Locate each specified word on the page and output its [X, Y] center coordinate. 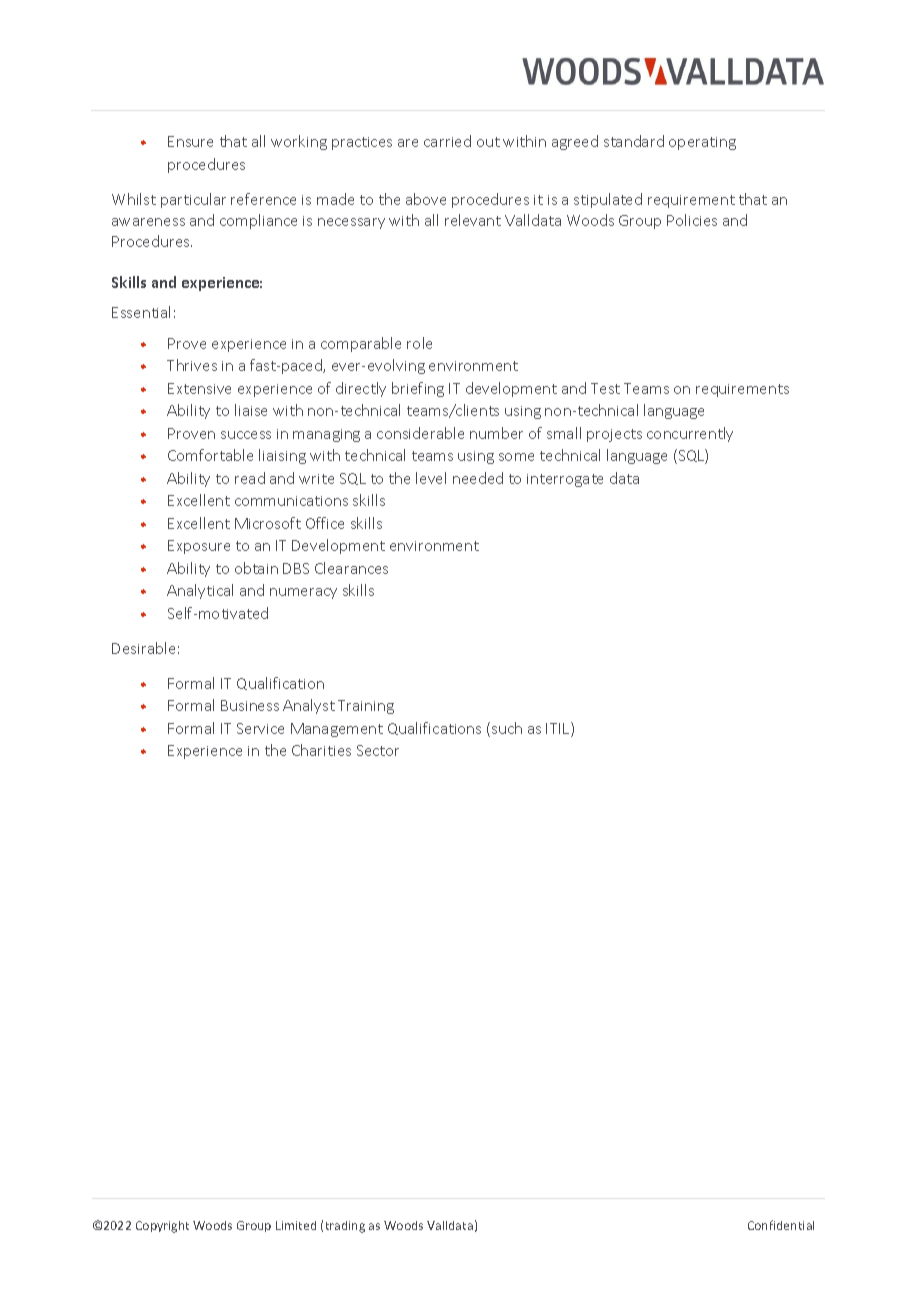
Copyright [162, 1227]
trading [345, 1227]
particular [193, 200]
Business [250, 705]
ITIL [559, 729]
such [507, 728]
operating [702, 143]
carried [447, 141]
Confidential [781, 1225]
